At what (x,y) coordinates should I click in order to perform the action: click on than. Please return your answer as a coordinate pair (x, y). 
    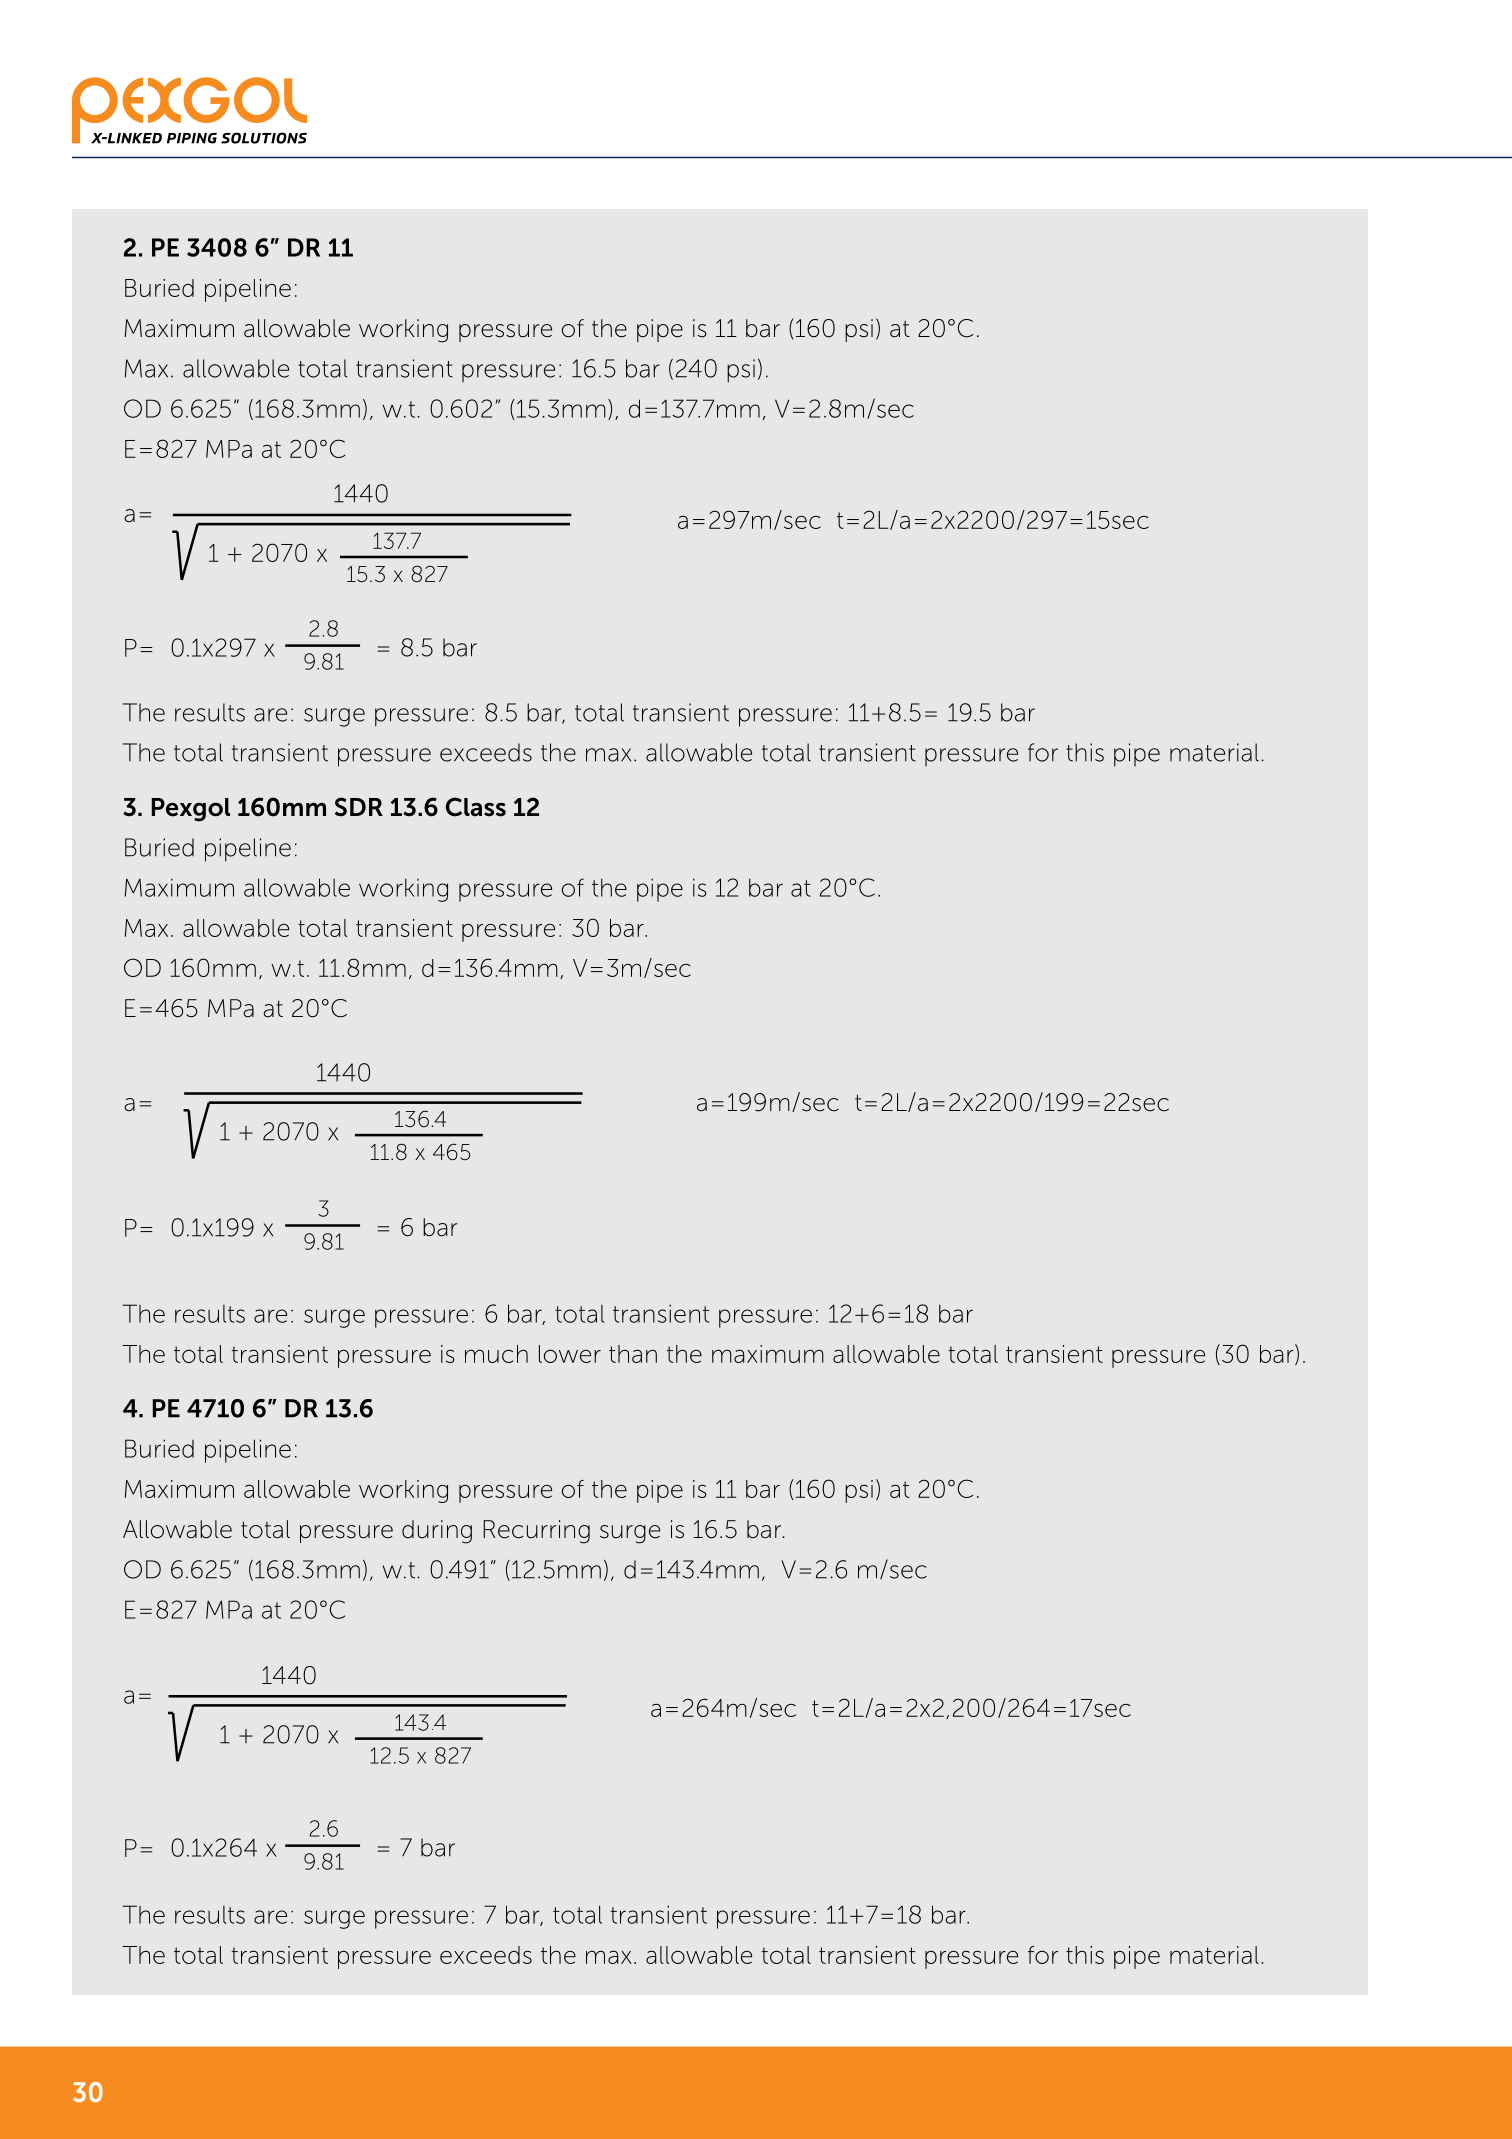
    Looking at the image, I should click on (633, 1354).
